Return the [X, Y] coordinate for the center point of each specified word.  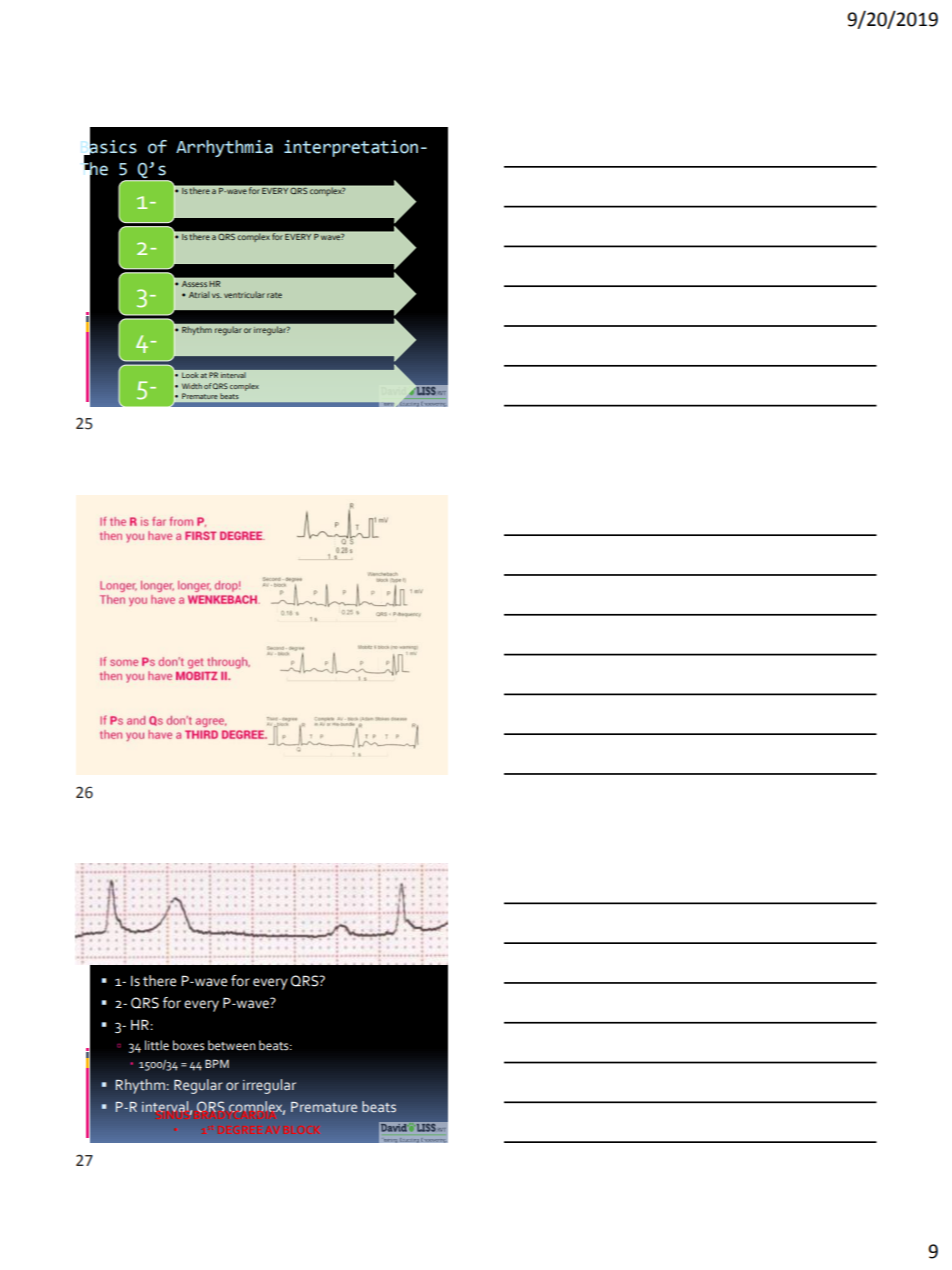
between [232, 1045]
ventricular [244, 294]
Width [192, 386]
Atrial [199, 294]
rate [274, 295]
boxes [189, 1045]
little [157, 1045]
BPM [217, 1063]
